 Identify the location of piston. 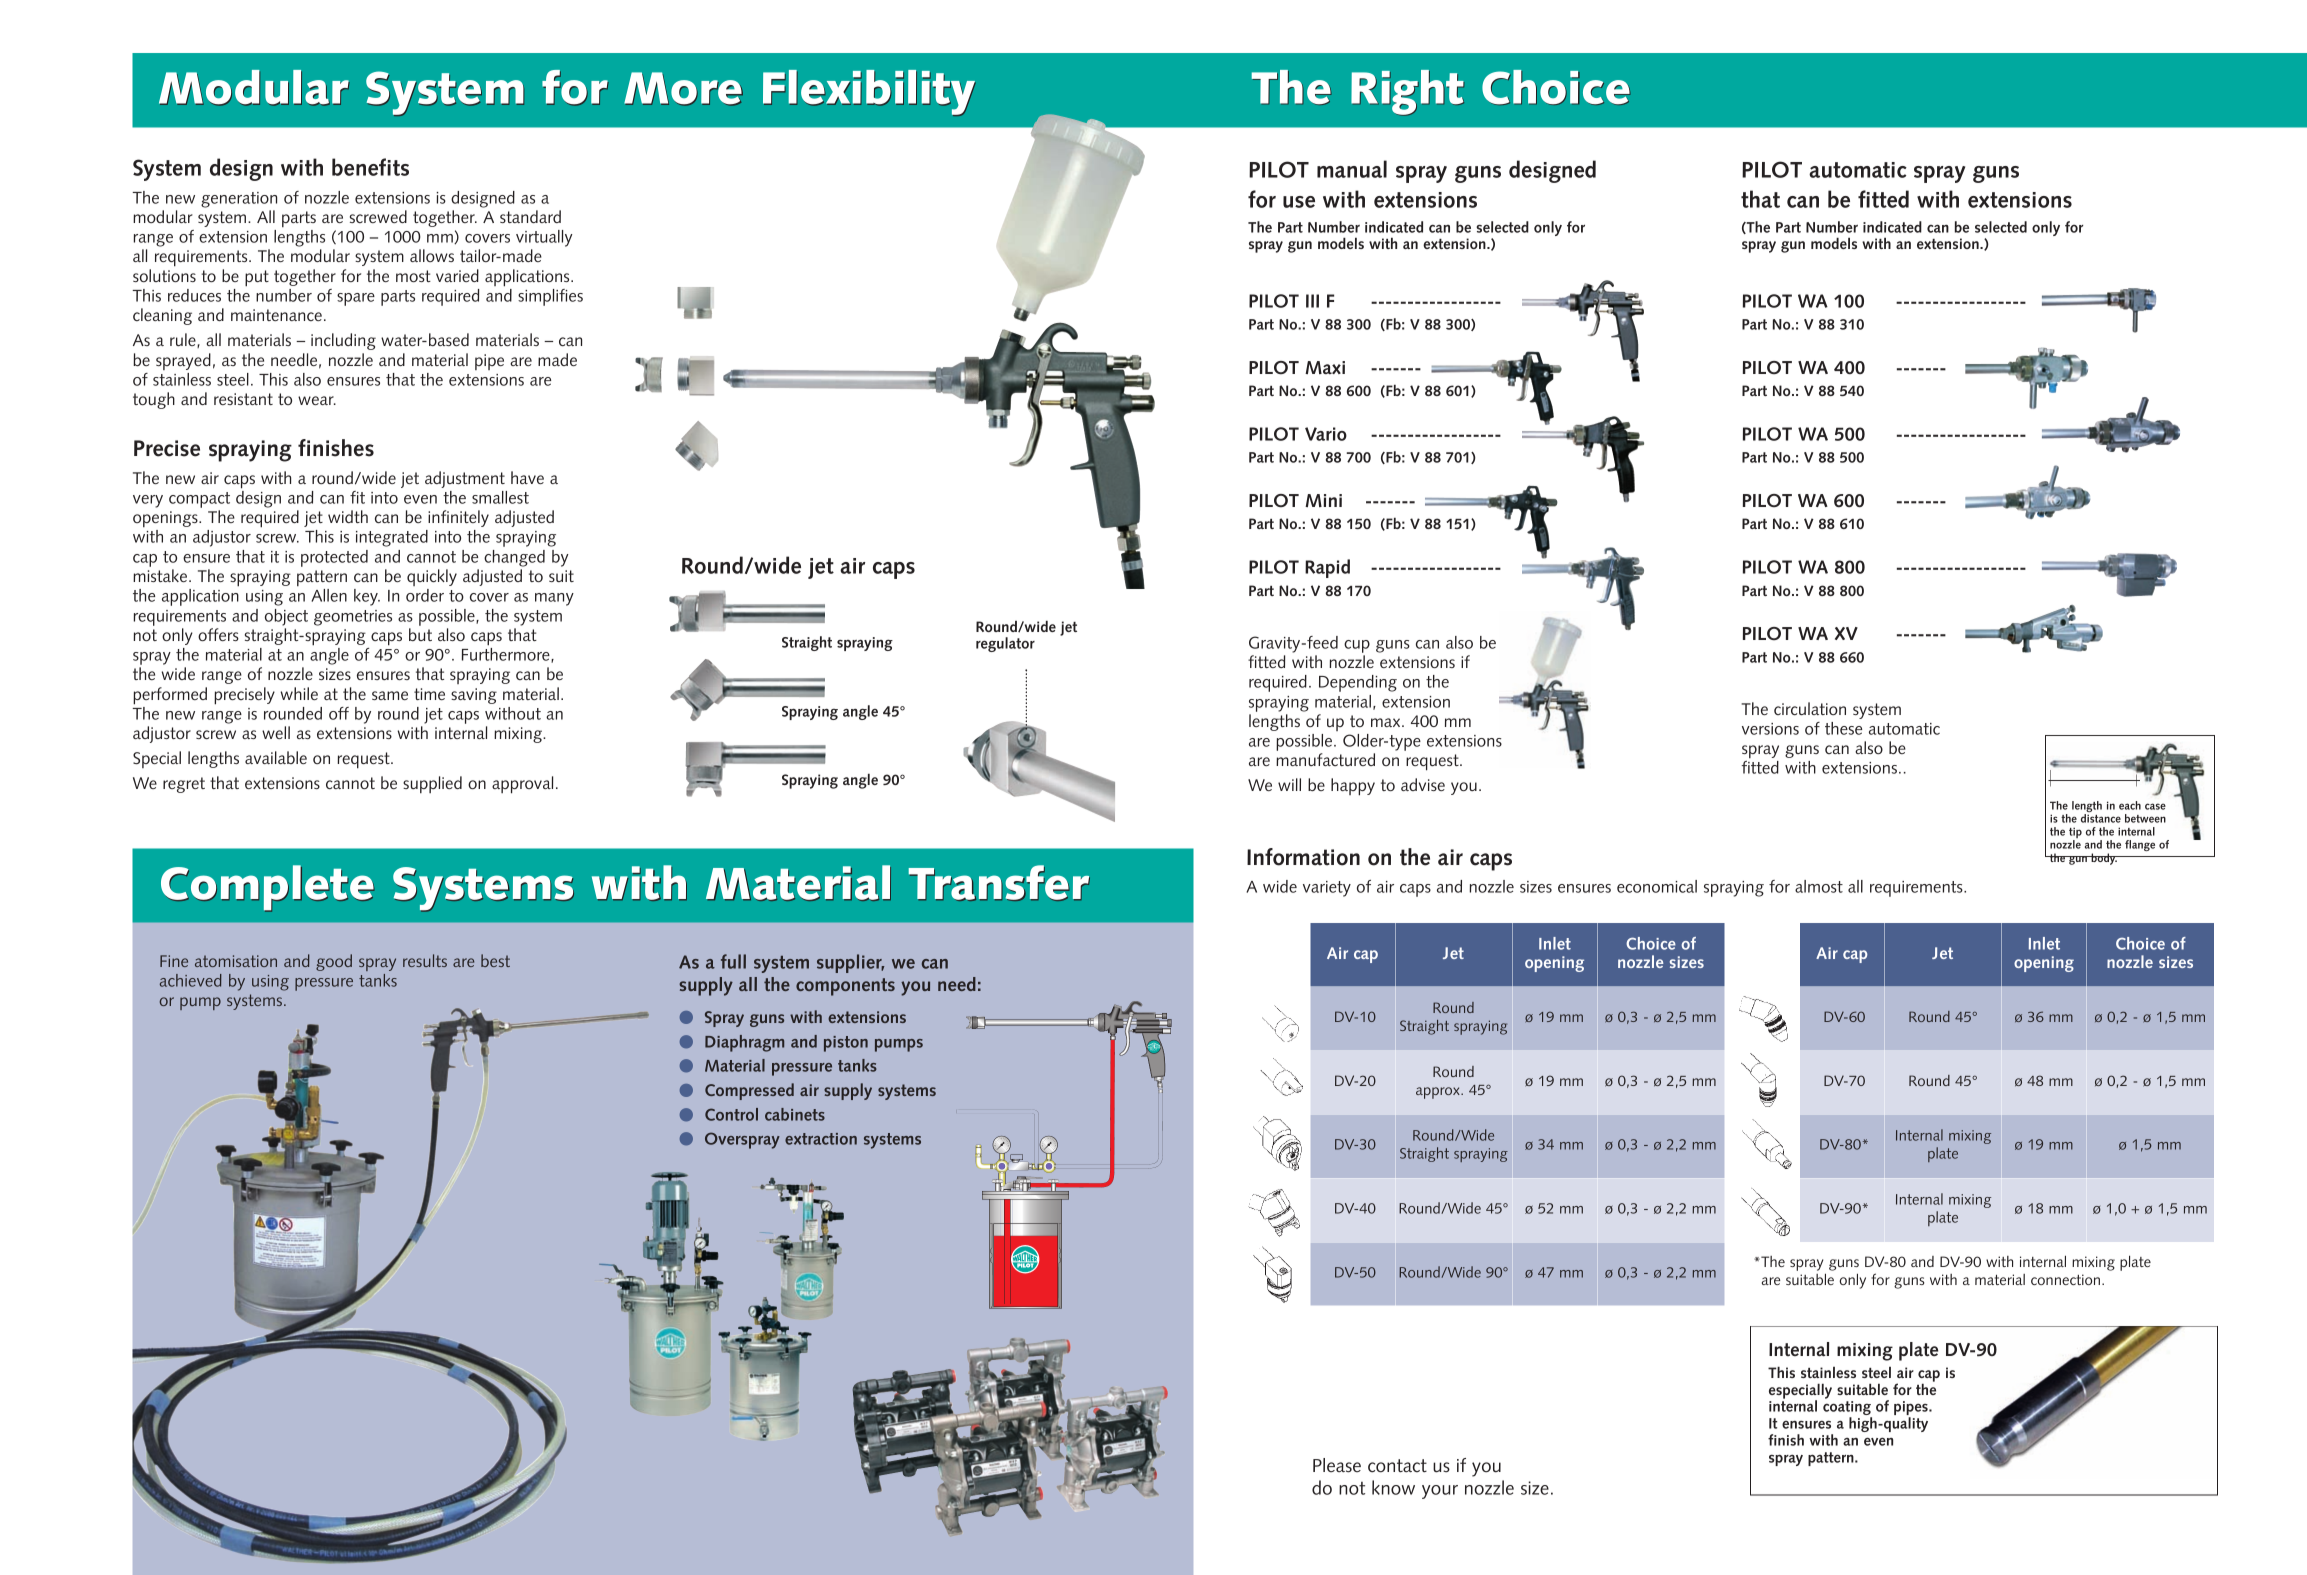
(846, 1044).
